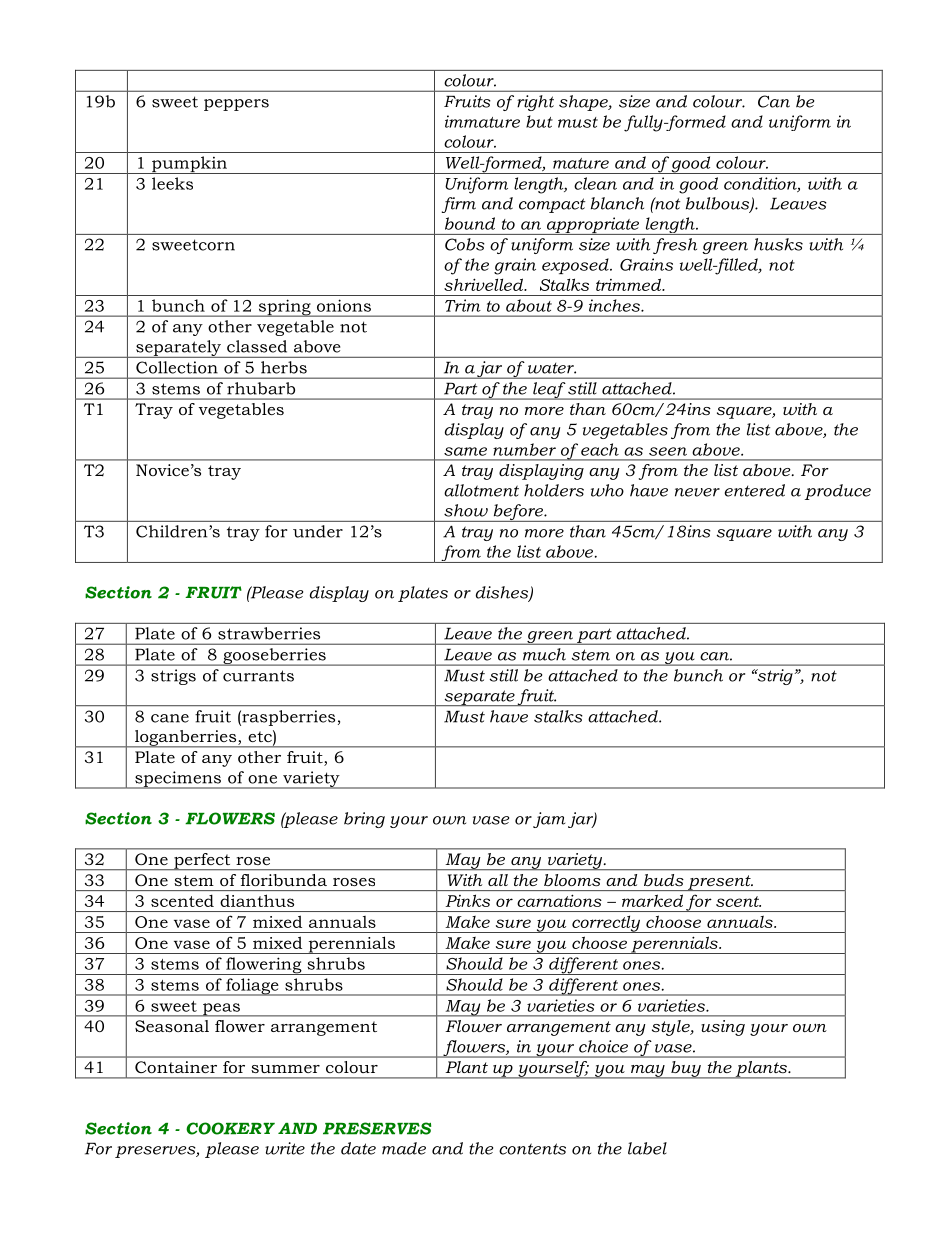 The width and height of the document is (952, 1233). Describe the element at coordinates (252, 987) in the document. I see `foliage` at that location.
